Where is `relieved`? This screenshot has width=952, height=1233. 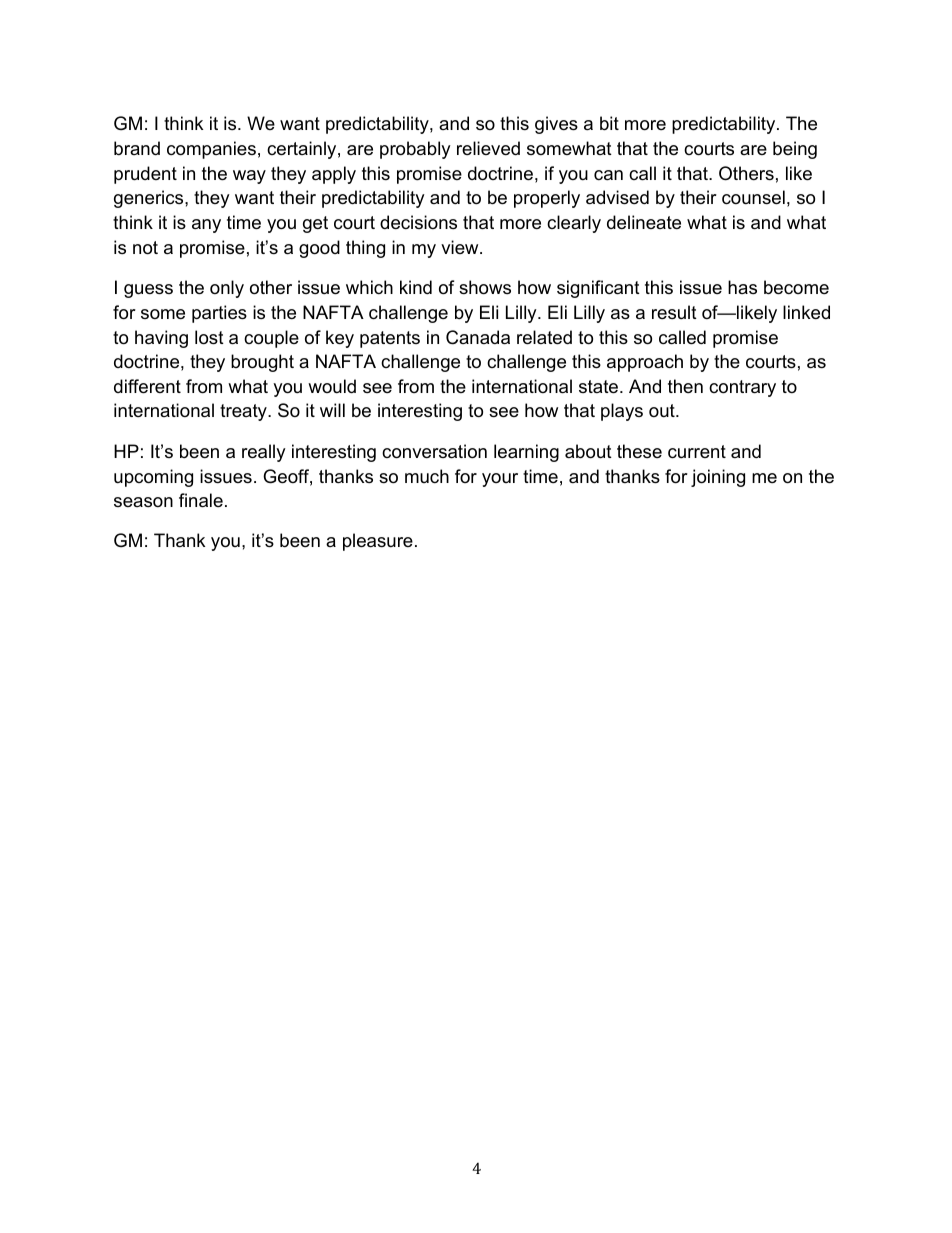
relieved is located at coordinates (488, 148).
